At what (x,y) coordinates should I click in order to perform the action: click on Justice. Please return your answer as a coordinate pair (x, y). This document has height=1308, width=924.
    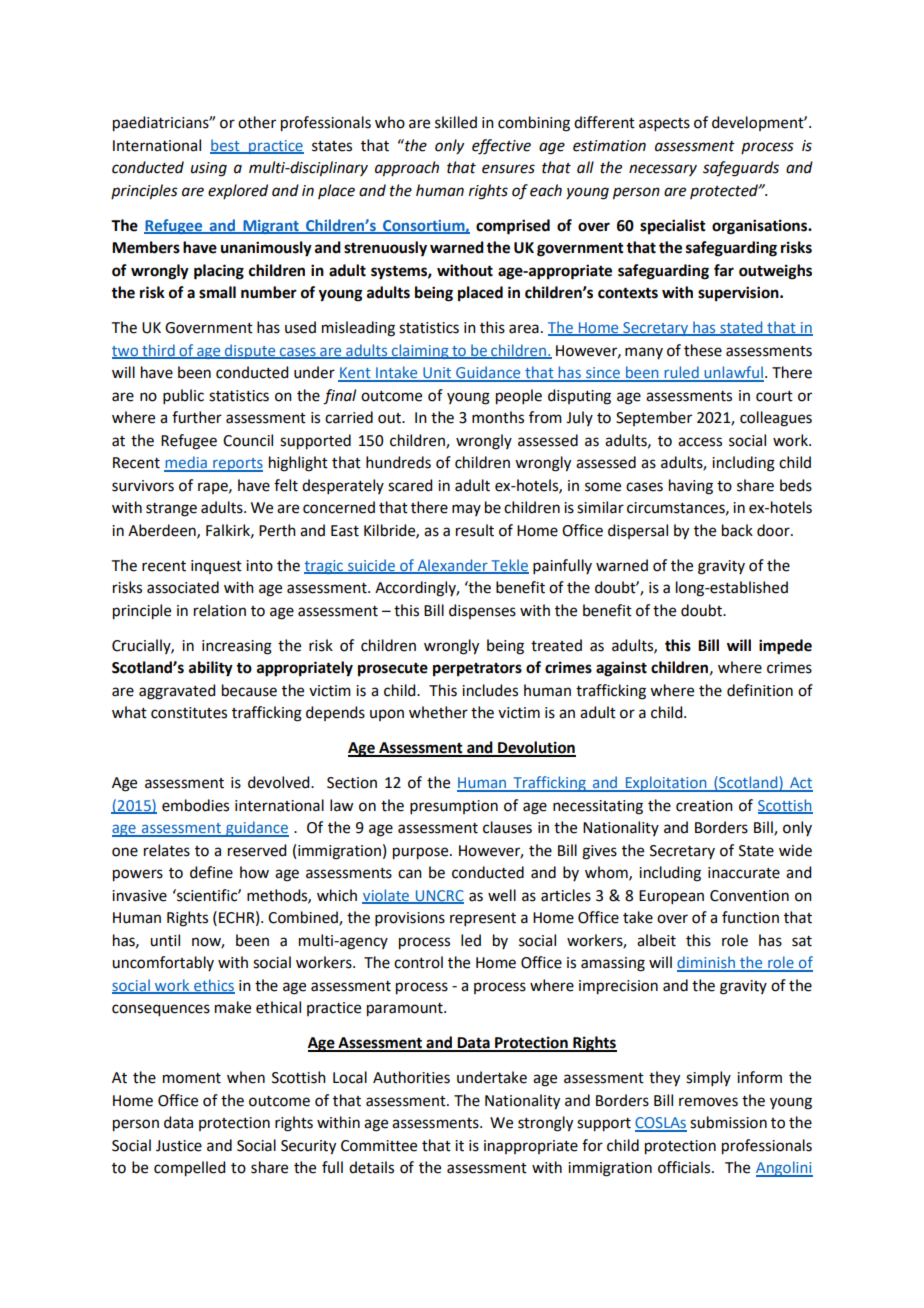
    Looking at the image, I should click on (179, 1146).
